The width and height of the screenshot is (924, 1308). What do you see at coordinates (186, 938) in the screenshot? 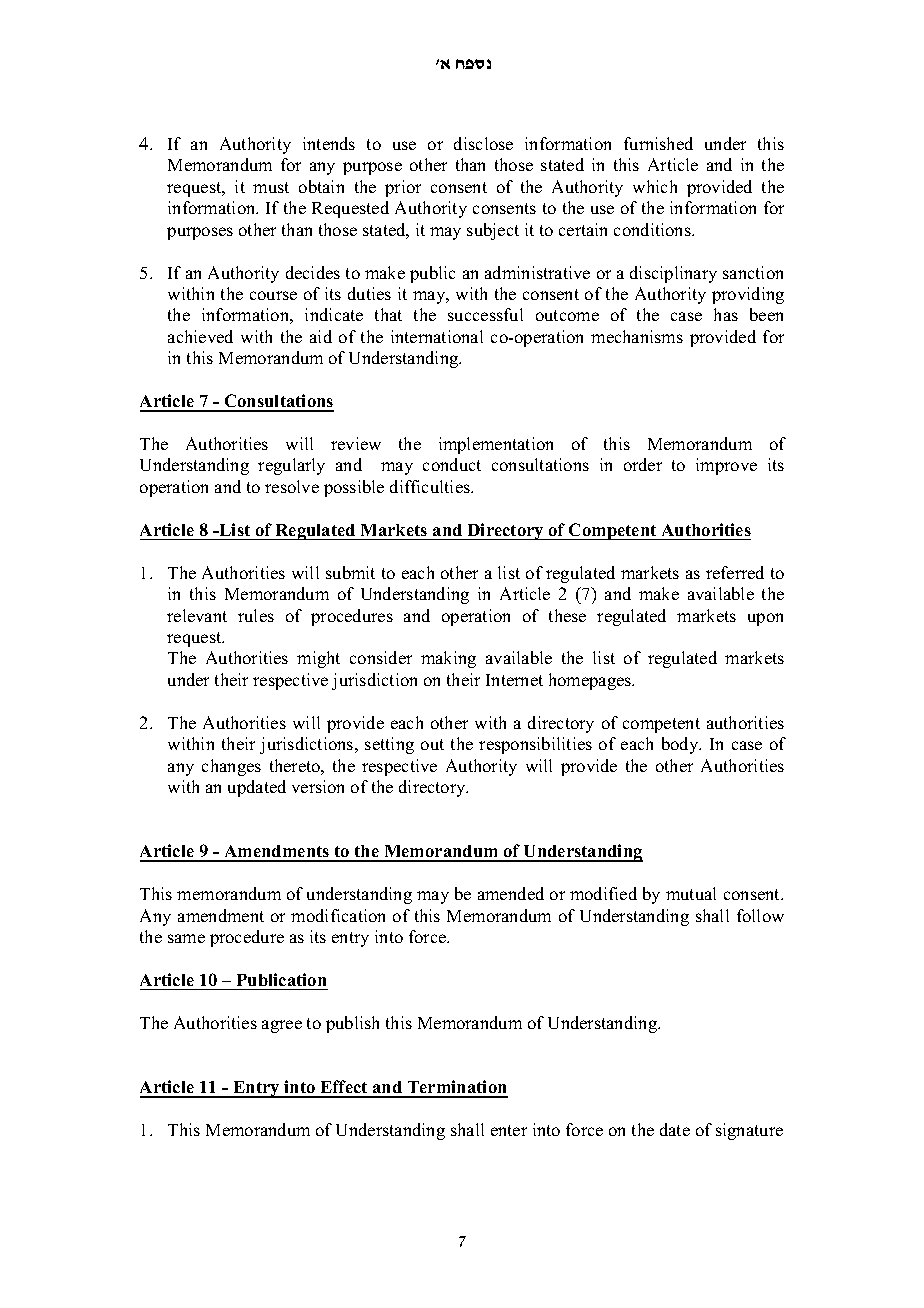
I see `same` at bounding box center [186, 938].
